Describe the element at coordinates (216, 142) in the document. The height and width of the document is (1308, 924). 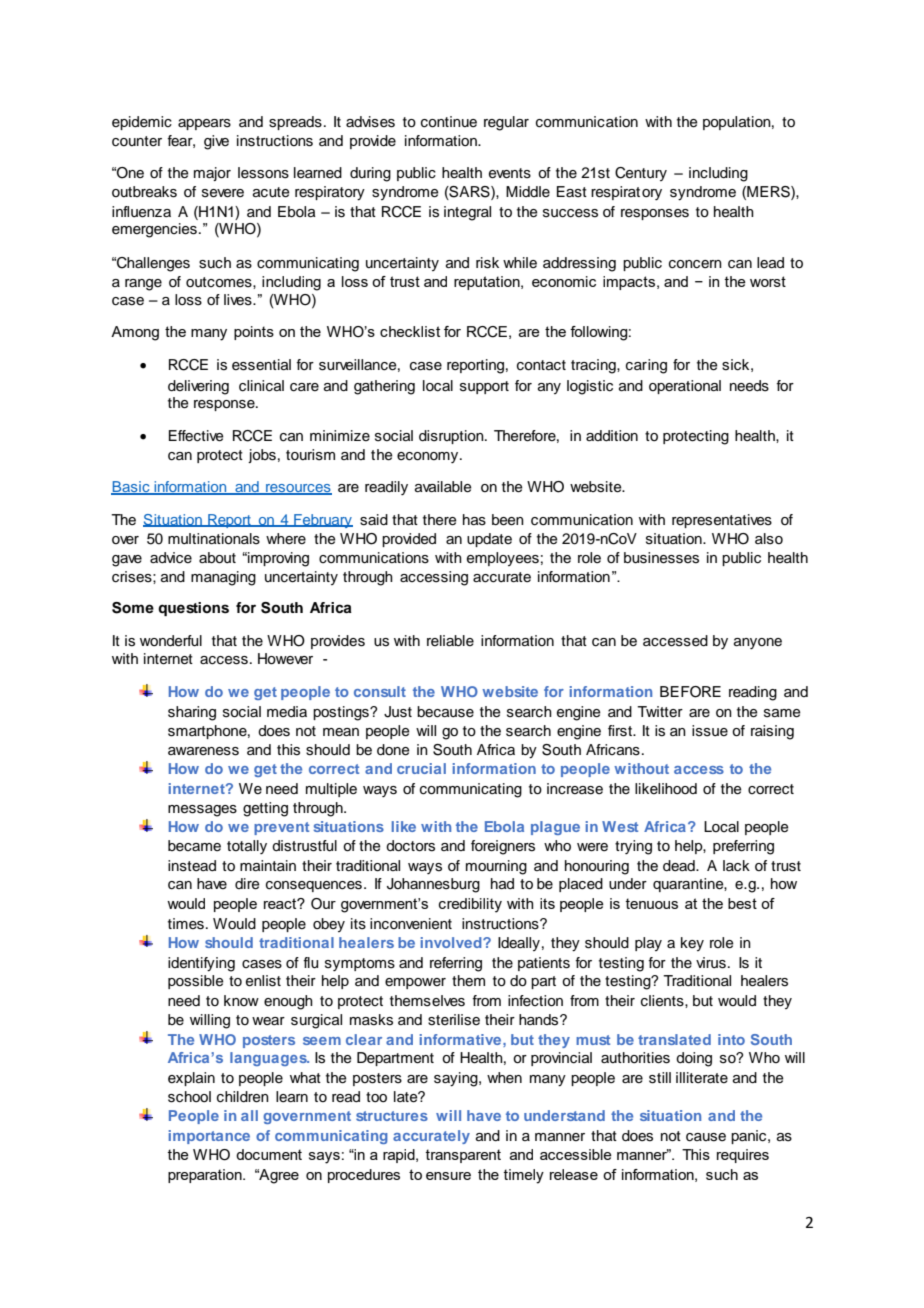
I see `give` at that location.
